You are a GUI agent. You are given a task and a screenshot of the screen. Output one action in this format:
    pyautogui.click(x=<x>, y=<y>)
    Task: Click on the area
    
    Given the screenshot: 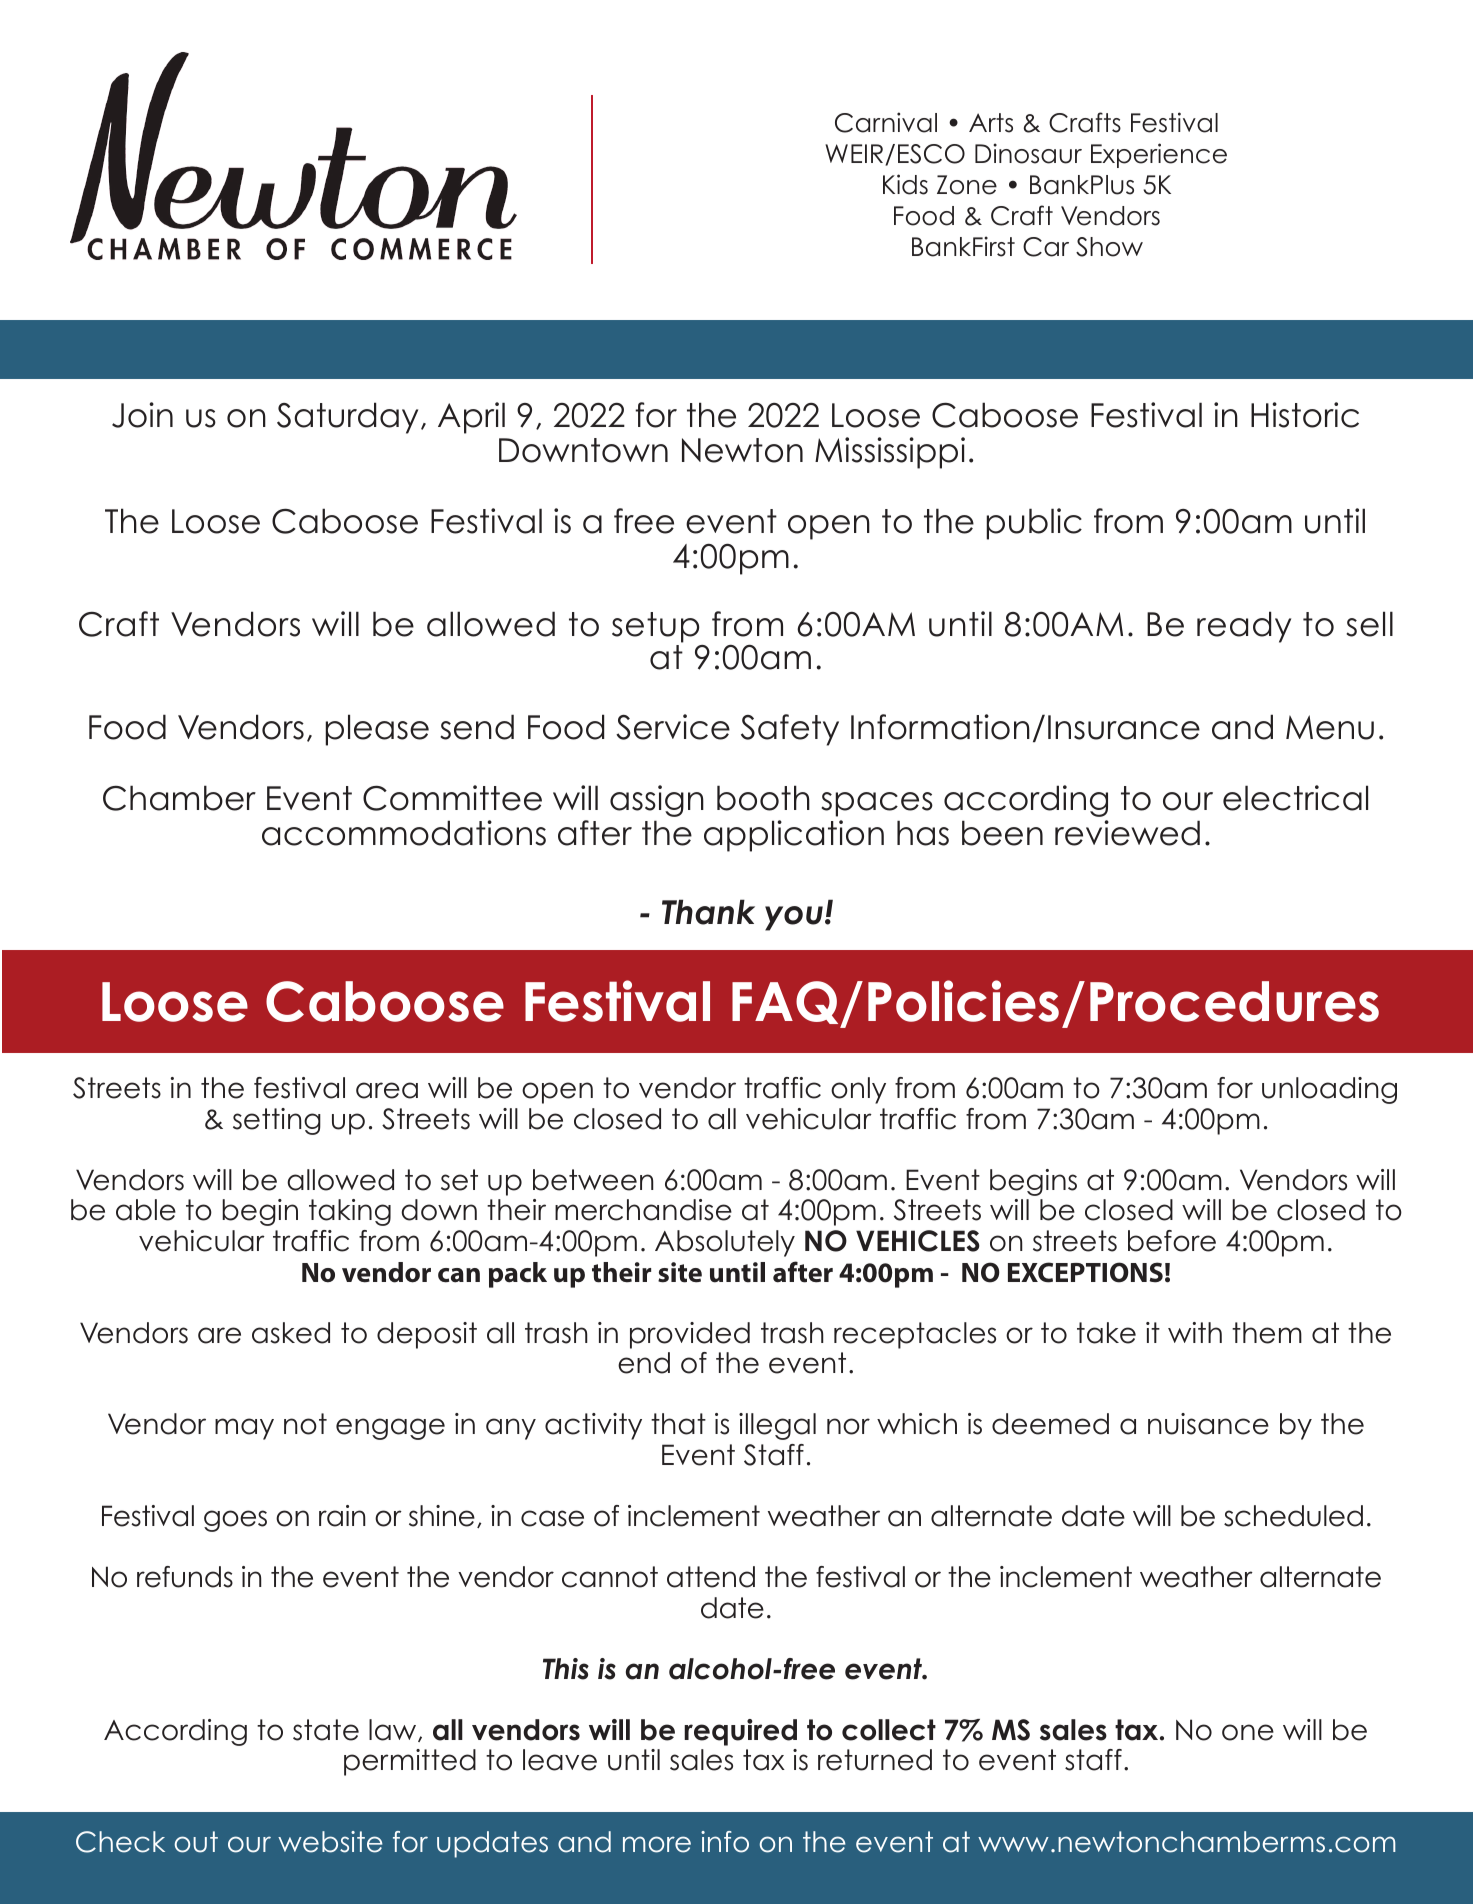 What is the action you would take?
    pyautogui.click(x=387, y=1090)
